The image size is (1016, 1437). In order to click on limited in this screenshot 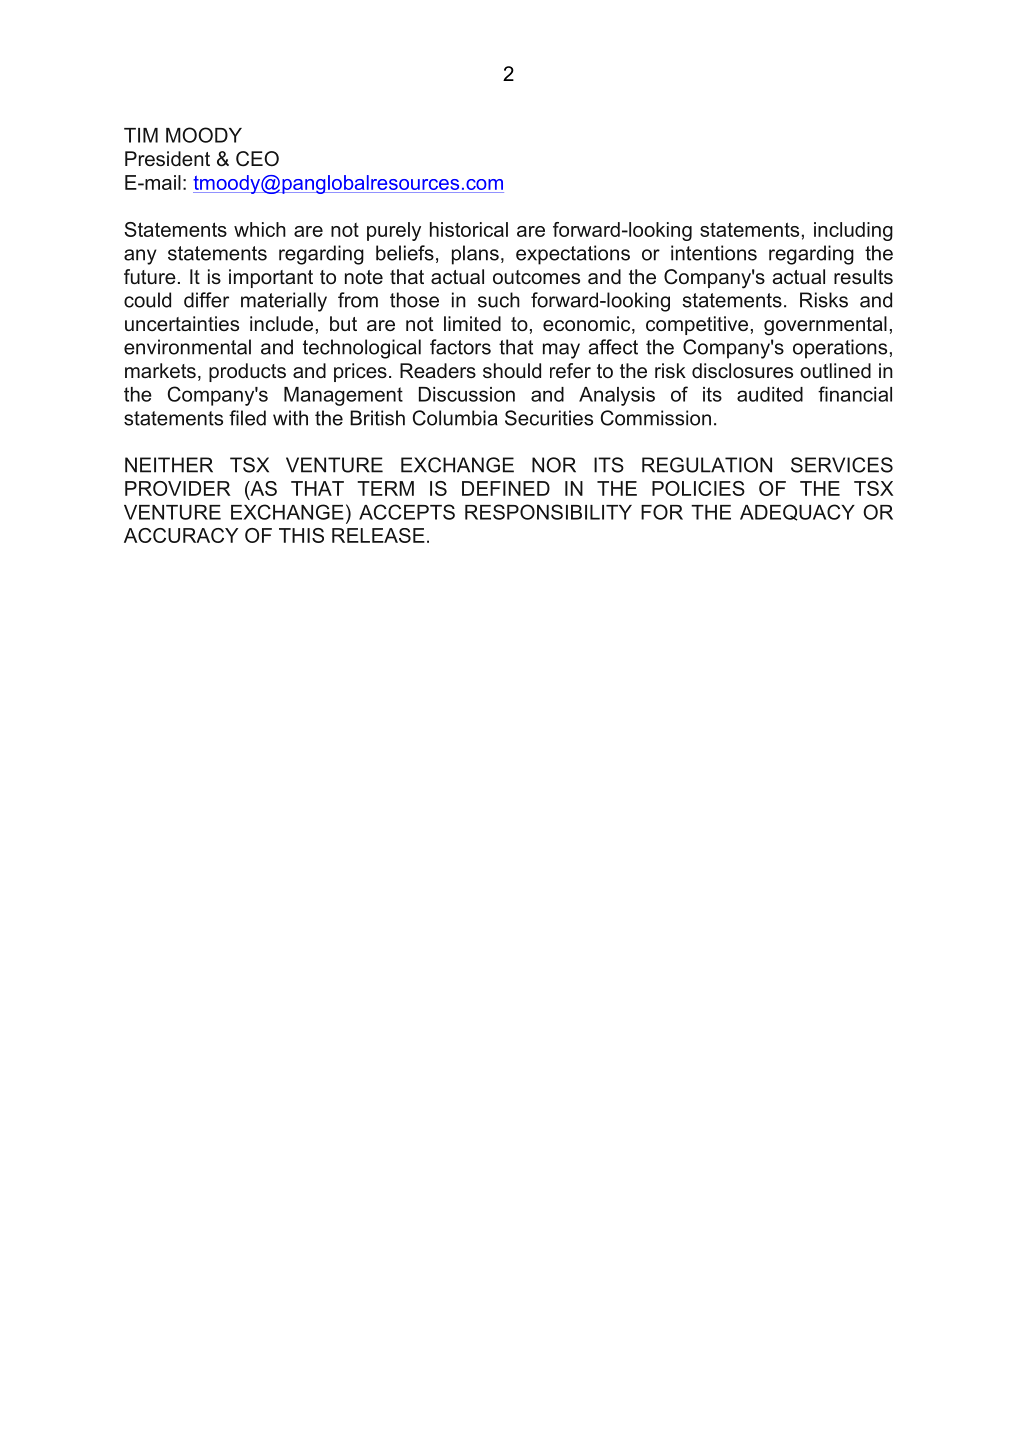, I will do `click(472, 323)`.
